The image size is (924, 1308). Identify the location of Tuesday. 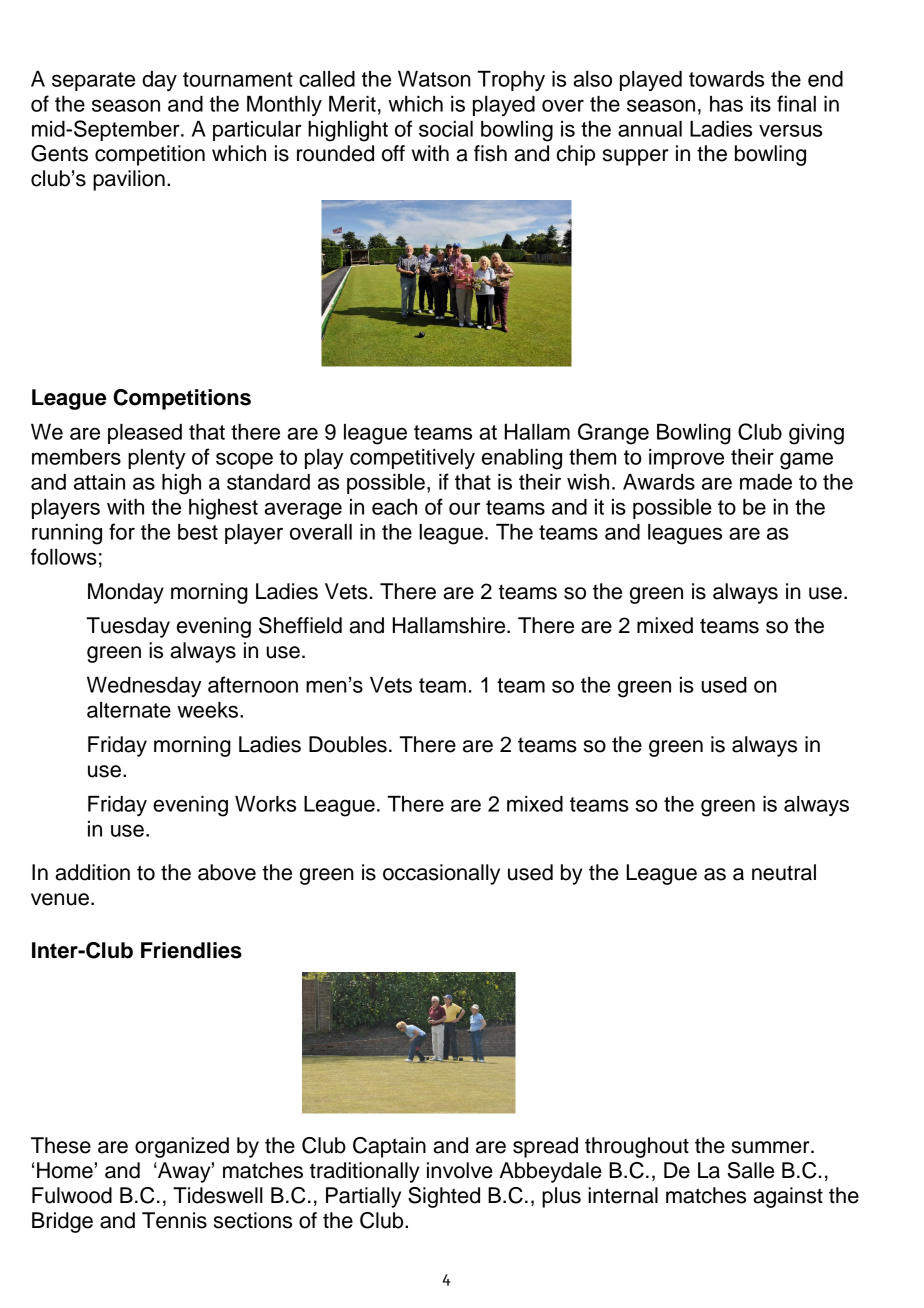
(128, 627).
